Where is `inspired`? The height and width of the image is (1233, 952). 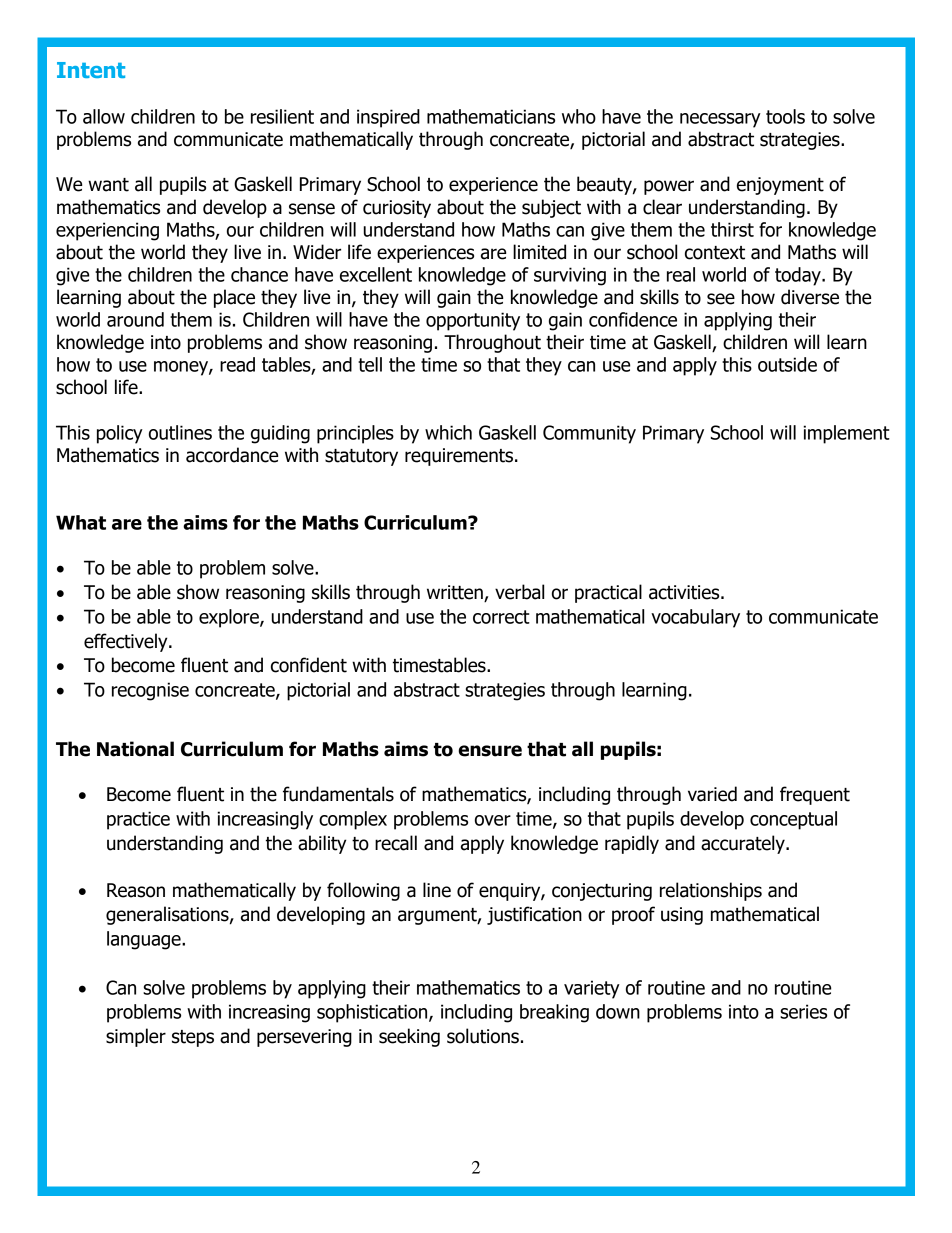 inspired is located at coordinates (388, 118).
